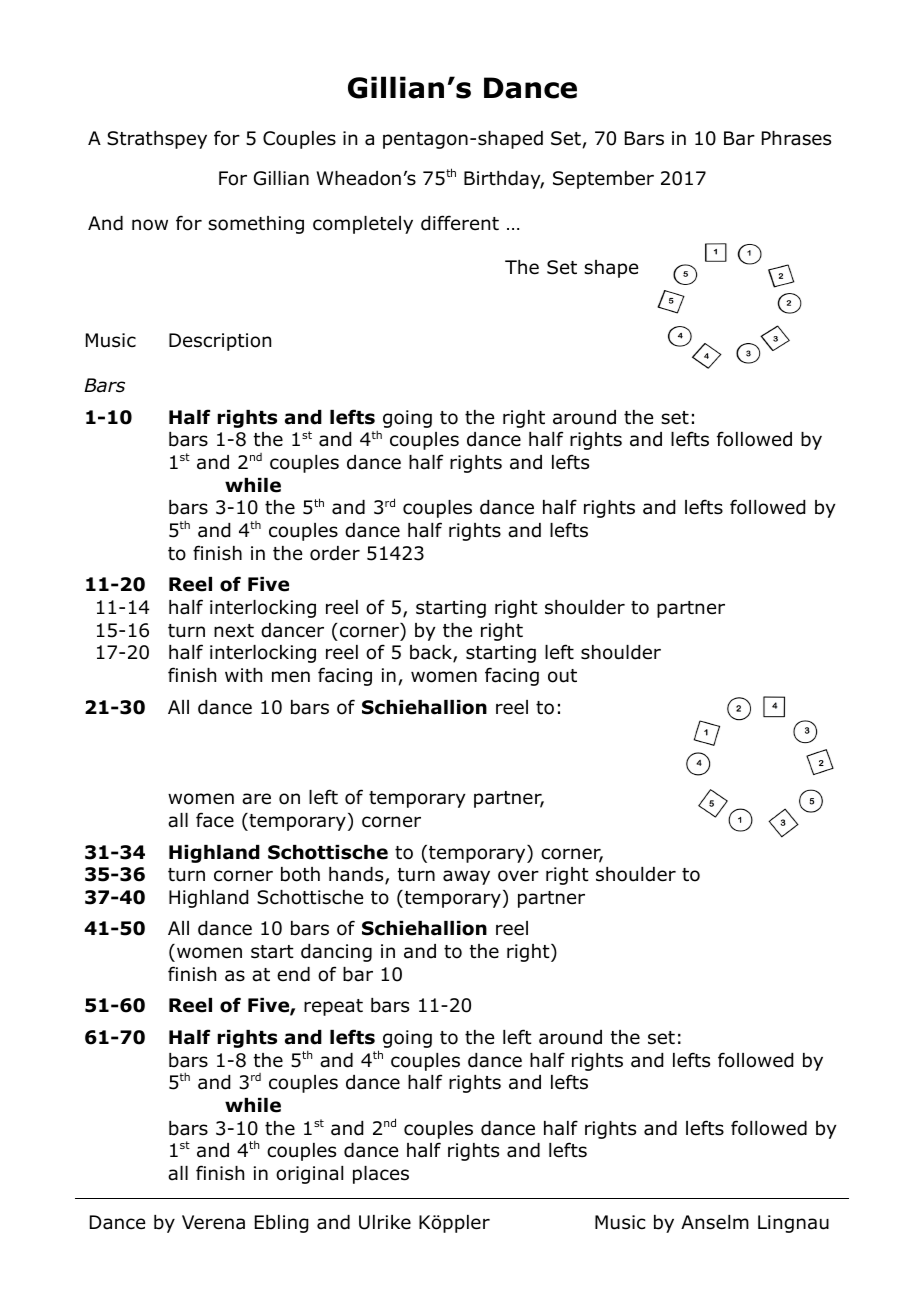 The width and height of the page is (924, 1308). I want to click on original, so click(309, 1175).
